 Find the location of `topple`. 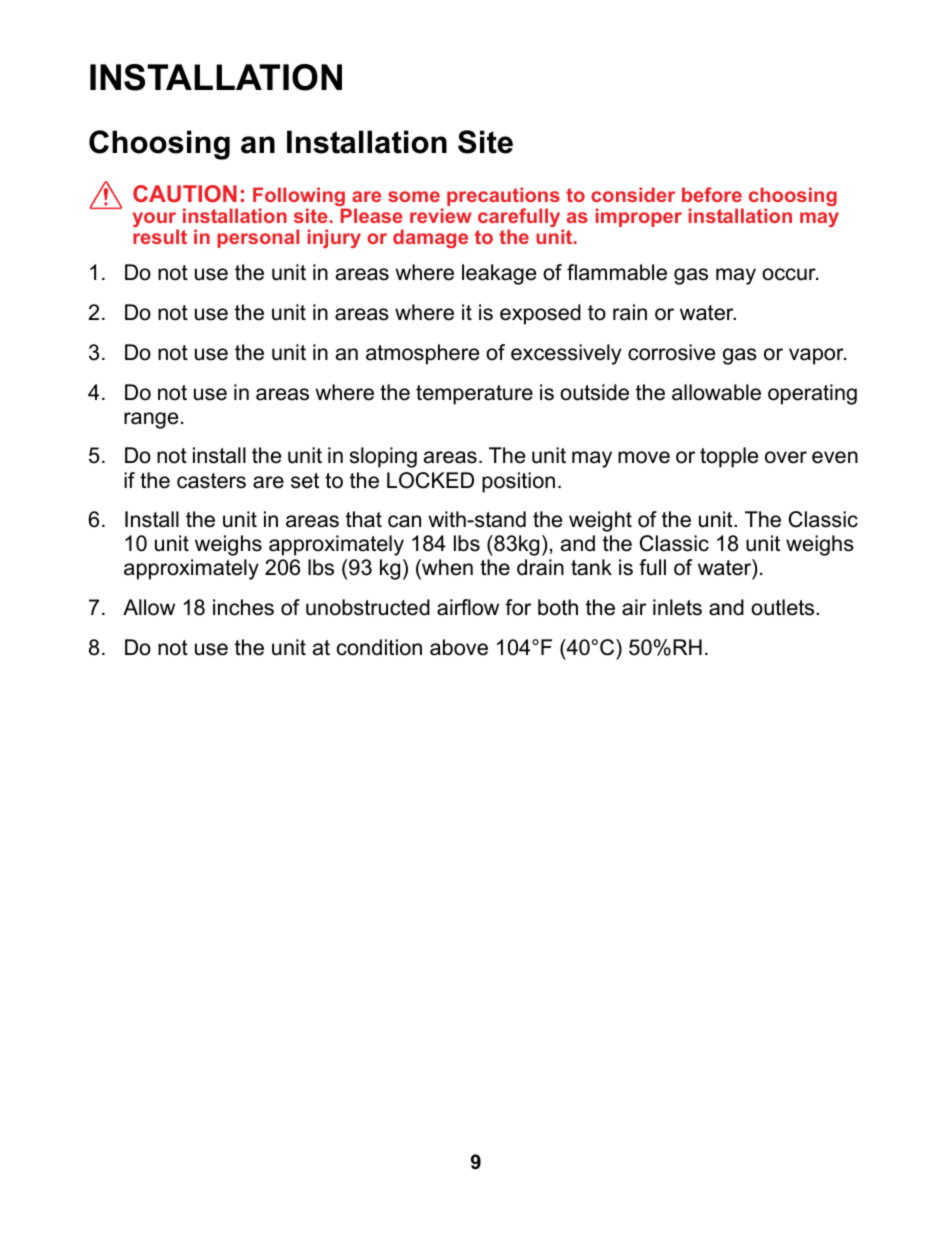

topple is located at coordinates (729, 457).
